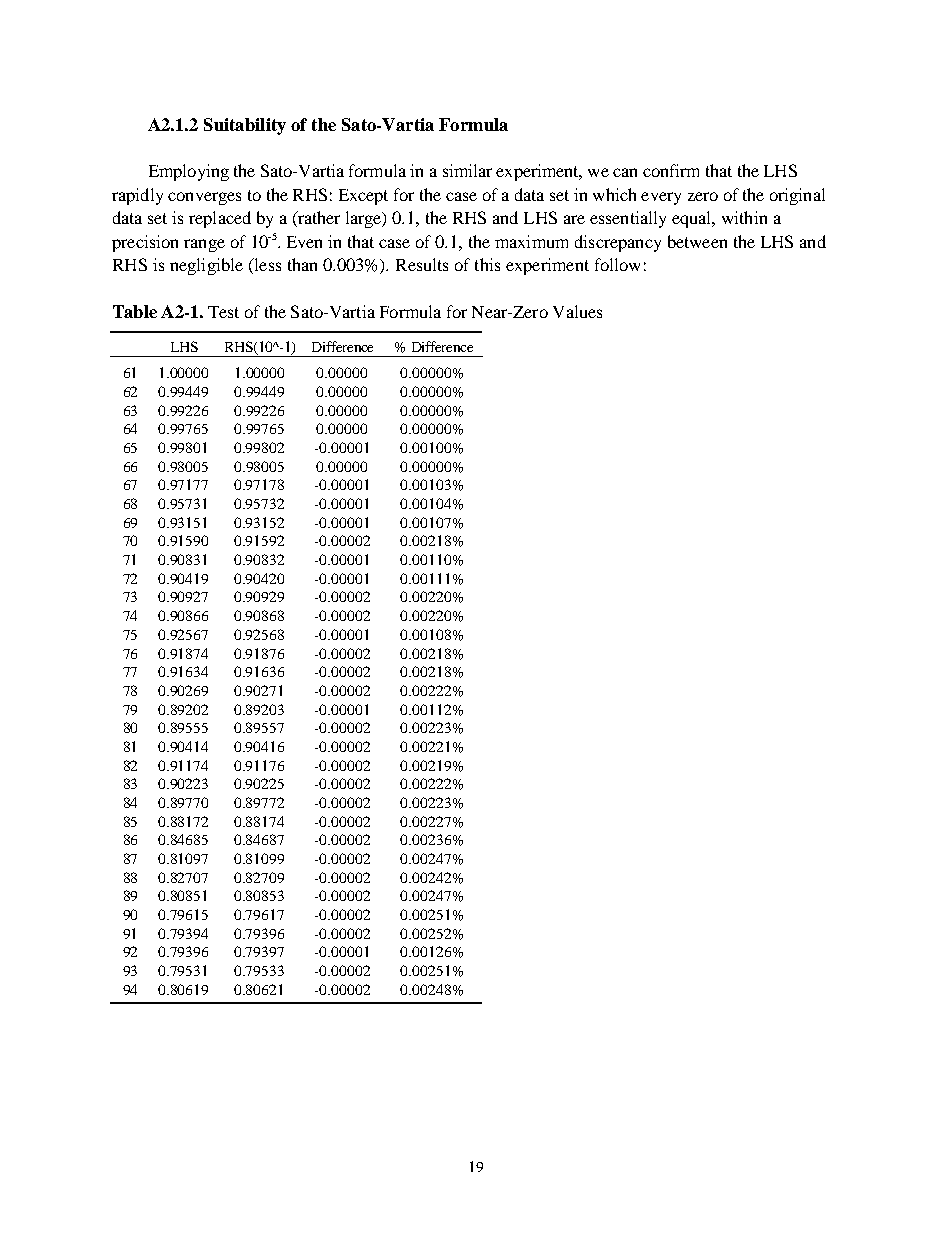 The image size is (952, 1233). Describe the element at coordinates (671, 170) in the screenshot. I see `confirm` at that location.
